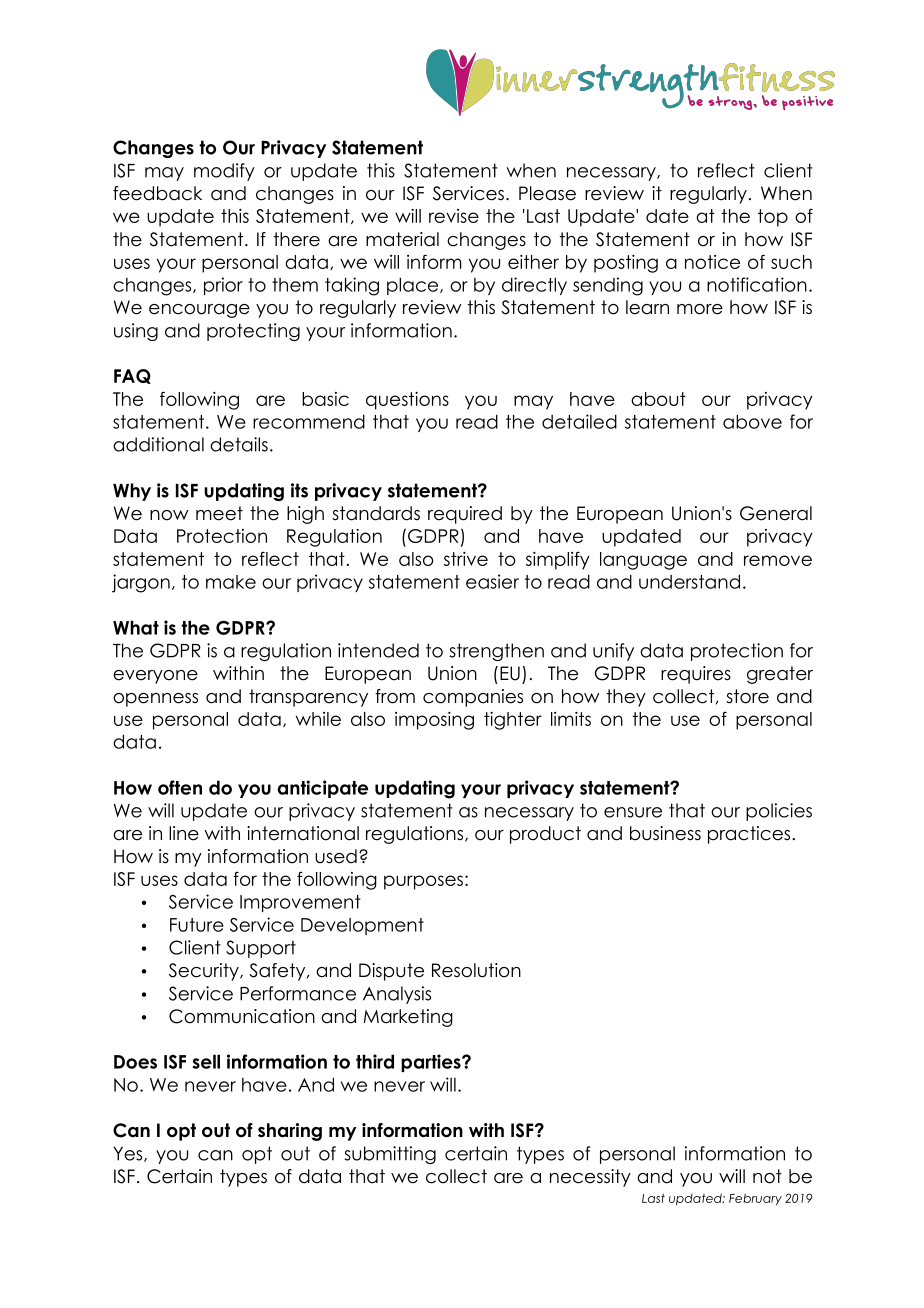 This screenshot has width=924, height=1308. What do you see at coordinates (197, 925) in the screenshot?
I see `Future` at bounding box center [197, 925].
